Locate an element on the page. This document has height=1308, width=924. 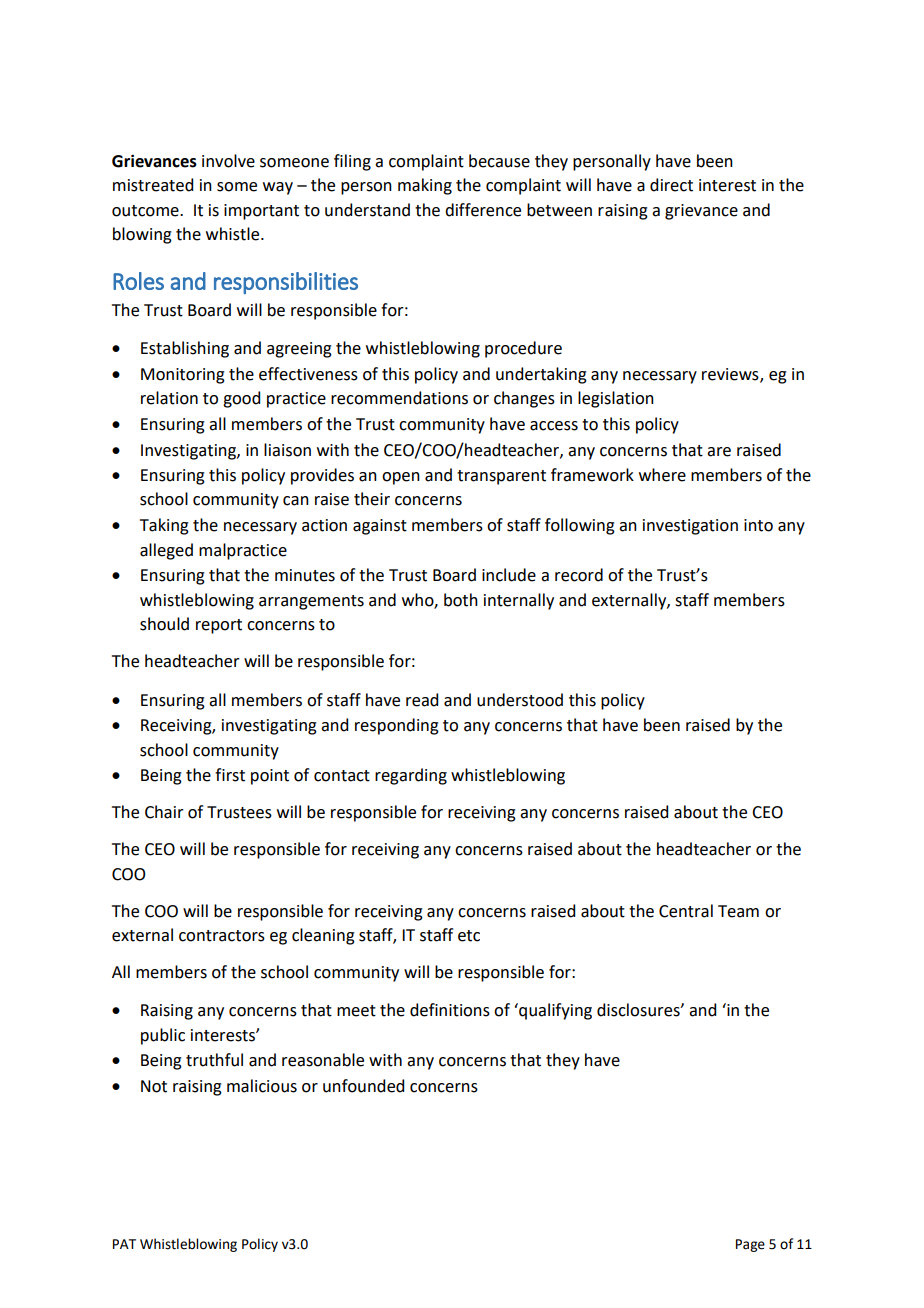
making is located at coordinates (425, 186).
